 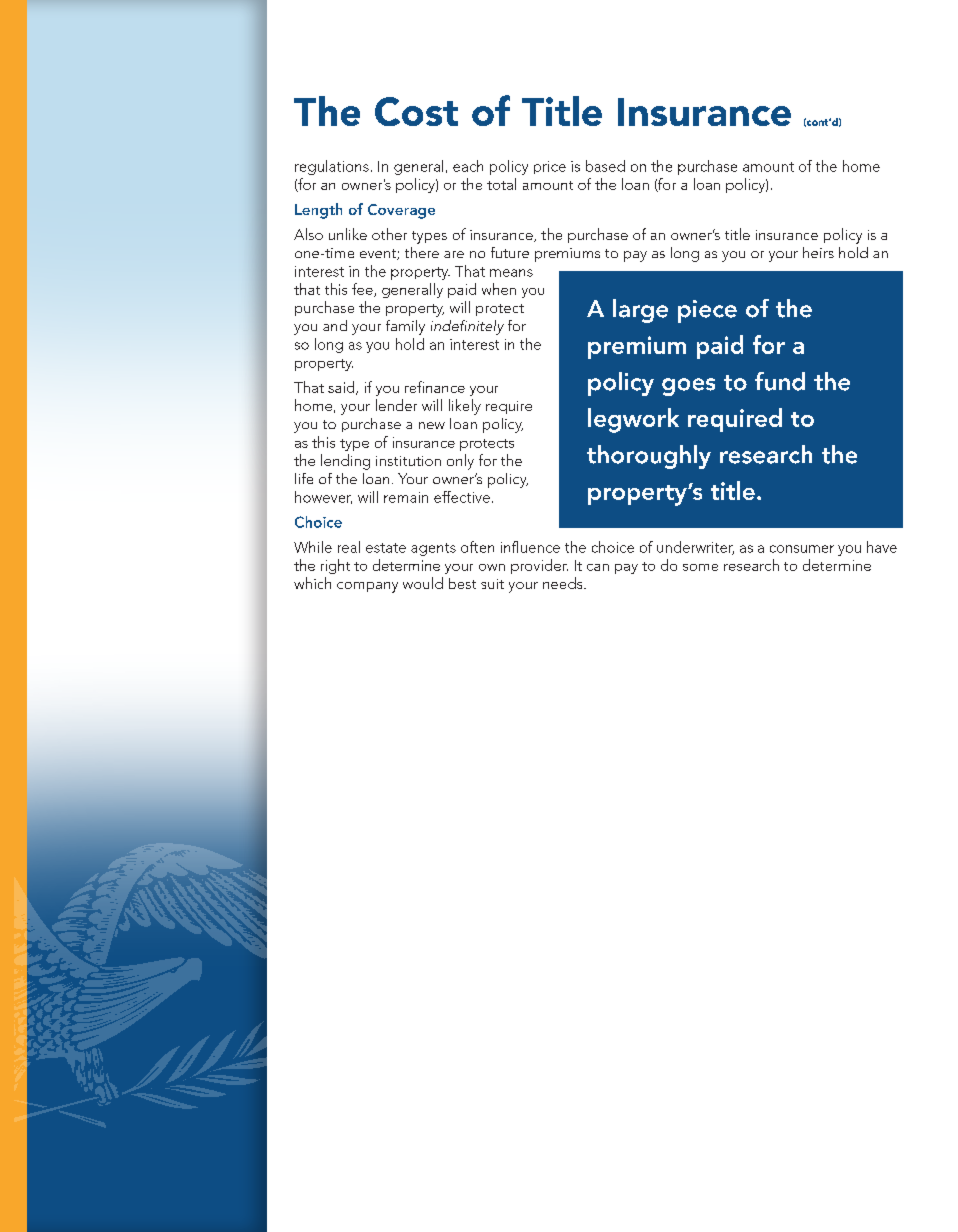 What do you see at coordinates (633, 420) in the page?
I see `legwork` at bounding box center [633, 420].
